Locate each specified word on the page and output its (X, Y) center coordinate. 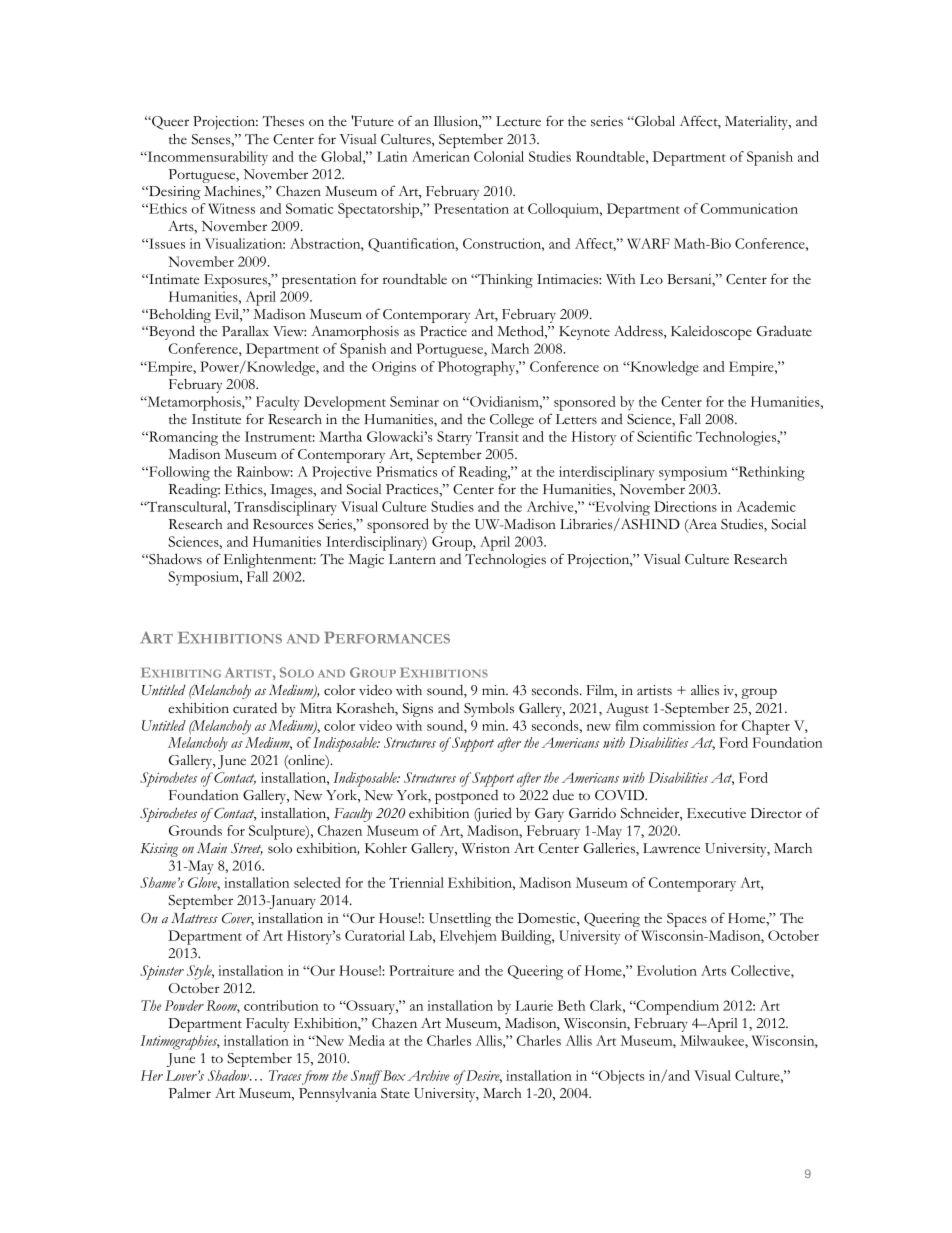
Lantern (412, 559)
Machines (233, 192)
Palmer (189, 1093)
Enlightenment (270, 561)
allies (705, 690)
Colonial (499, 156)
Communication (749, 208)
